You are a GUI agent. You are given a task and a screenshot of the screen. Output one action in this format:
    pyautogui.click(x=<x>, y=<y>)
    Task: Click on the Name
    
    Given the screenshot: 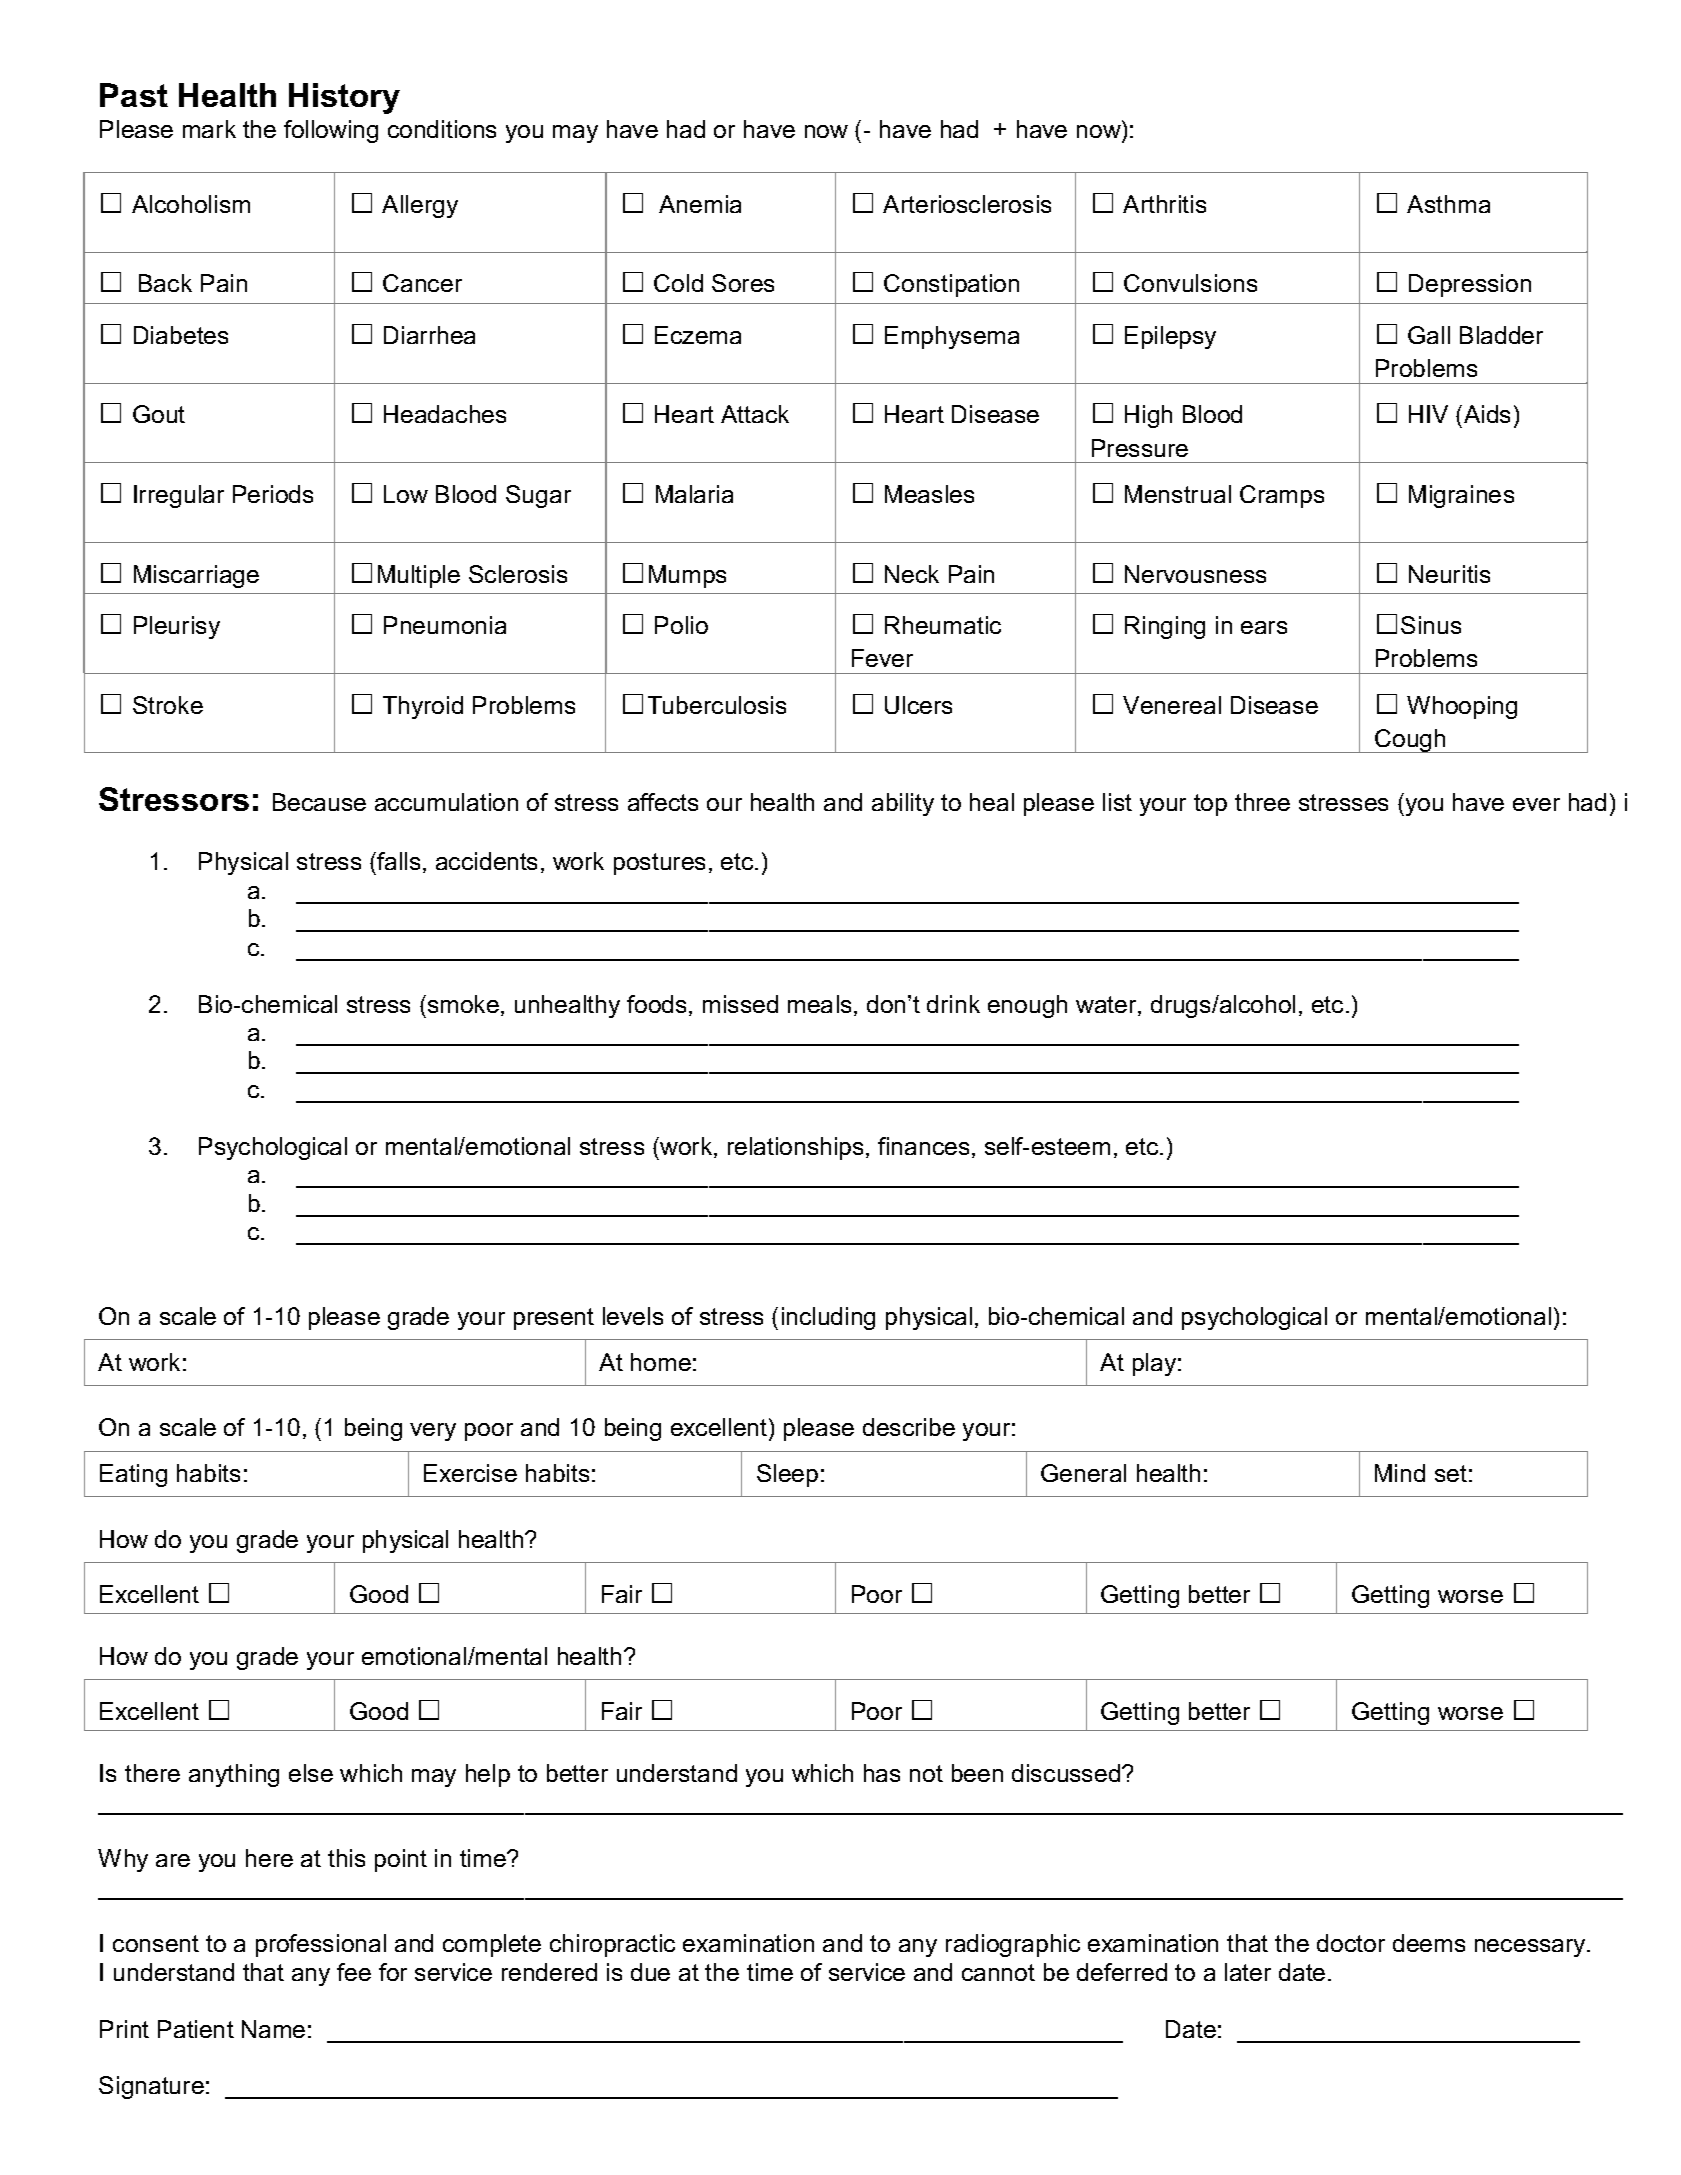 What is the action you would take?
    pyautogui.click(x=273, y=2029)
